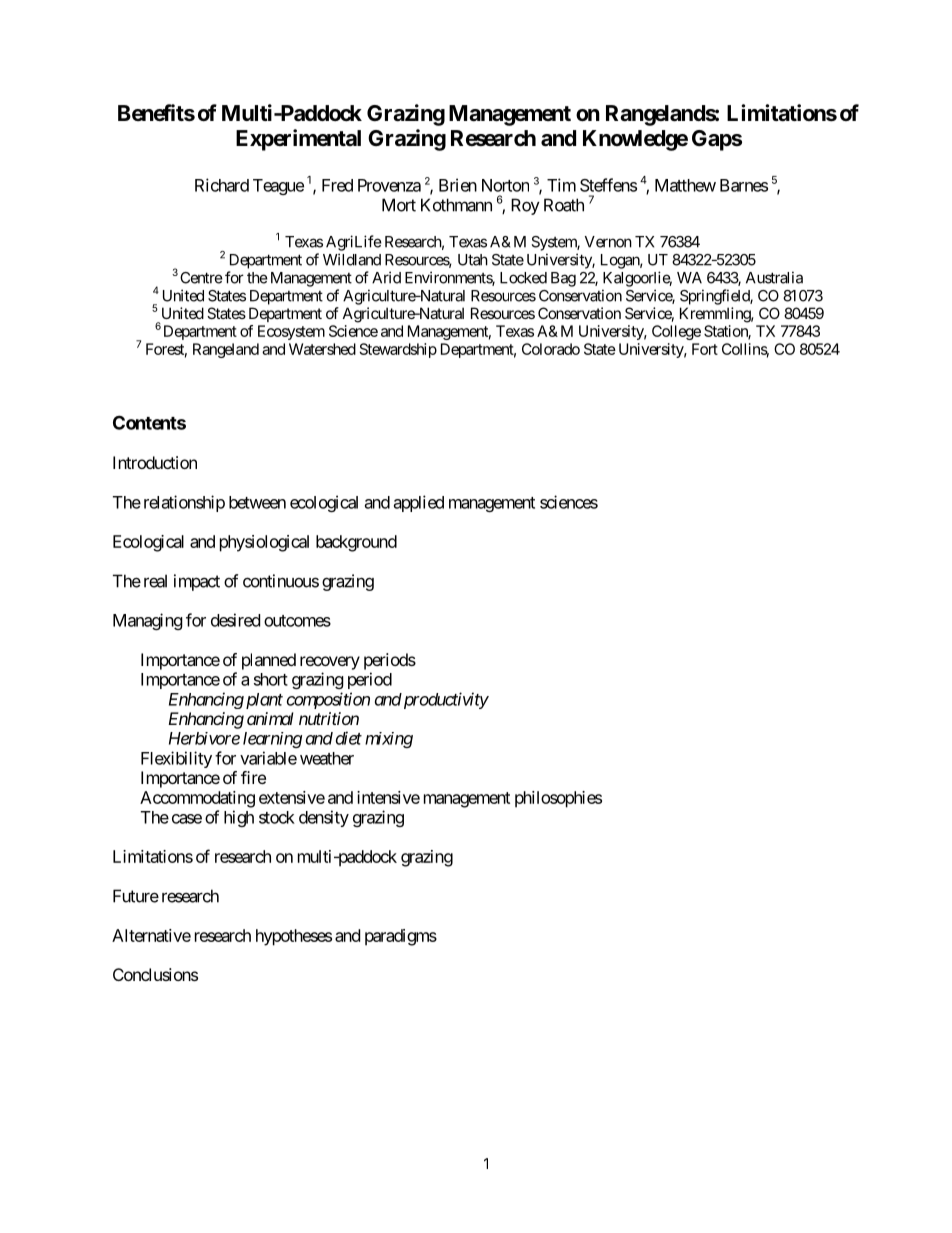 The width and height of the document is (952, 1233). Describe the element at coordinates (257, 502) in the document. I see `between` at that location.
